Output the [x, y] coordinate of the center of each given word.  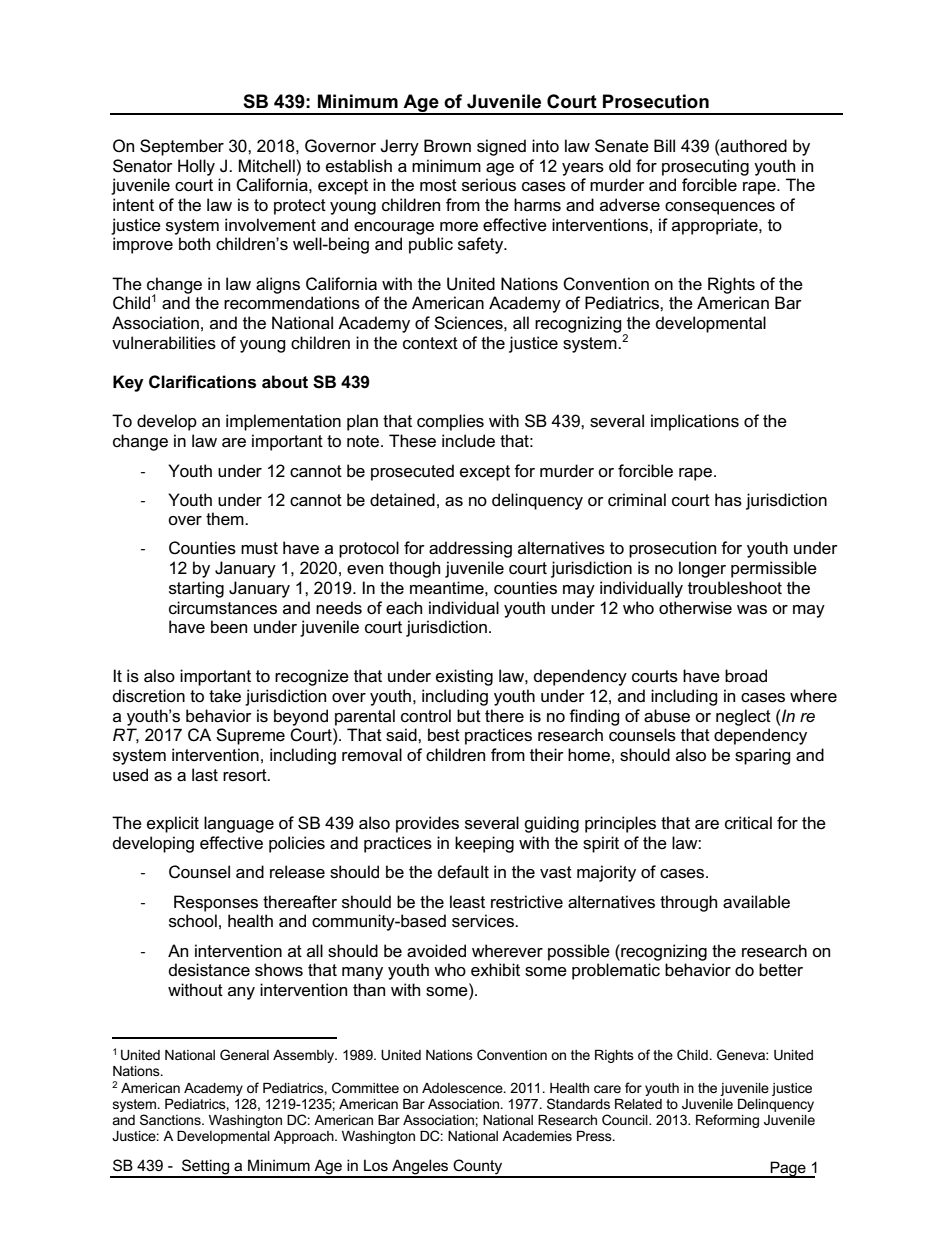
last [205, 775]
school [193, 921]
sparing [763, 756]
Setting [205, 1168]
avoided [436, 951]
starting [196, 589]
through [688, 903]
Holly [196, 167]
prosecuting [705, 167]
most [438, 185]
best [444, 735]
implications [695, 422]
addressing [470, 549]
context [430, 343]
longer [702, 569]
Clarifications [202, 382]
